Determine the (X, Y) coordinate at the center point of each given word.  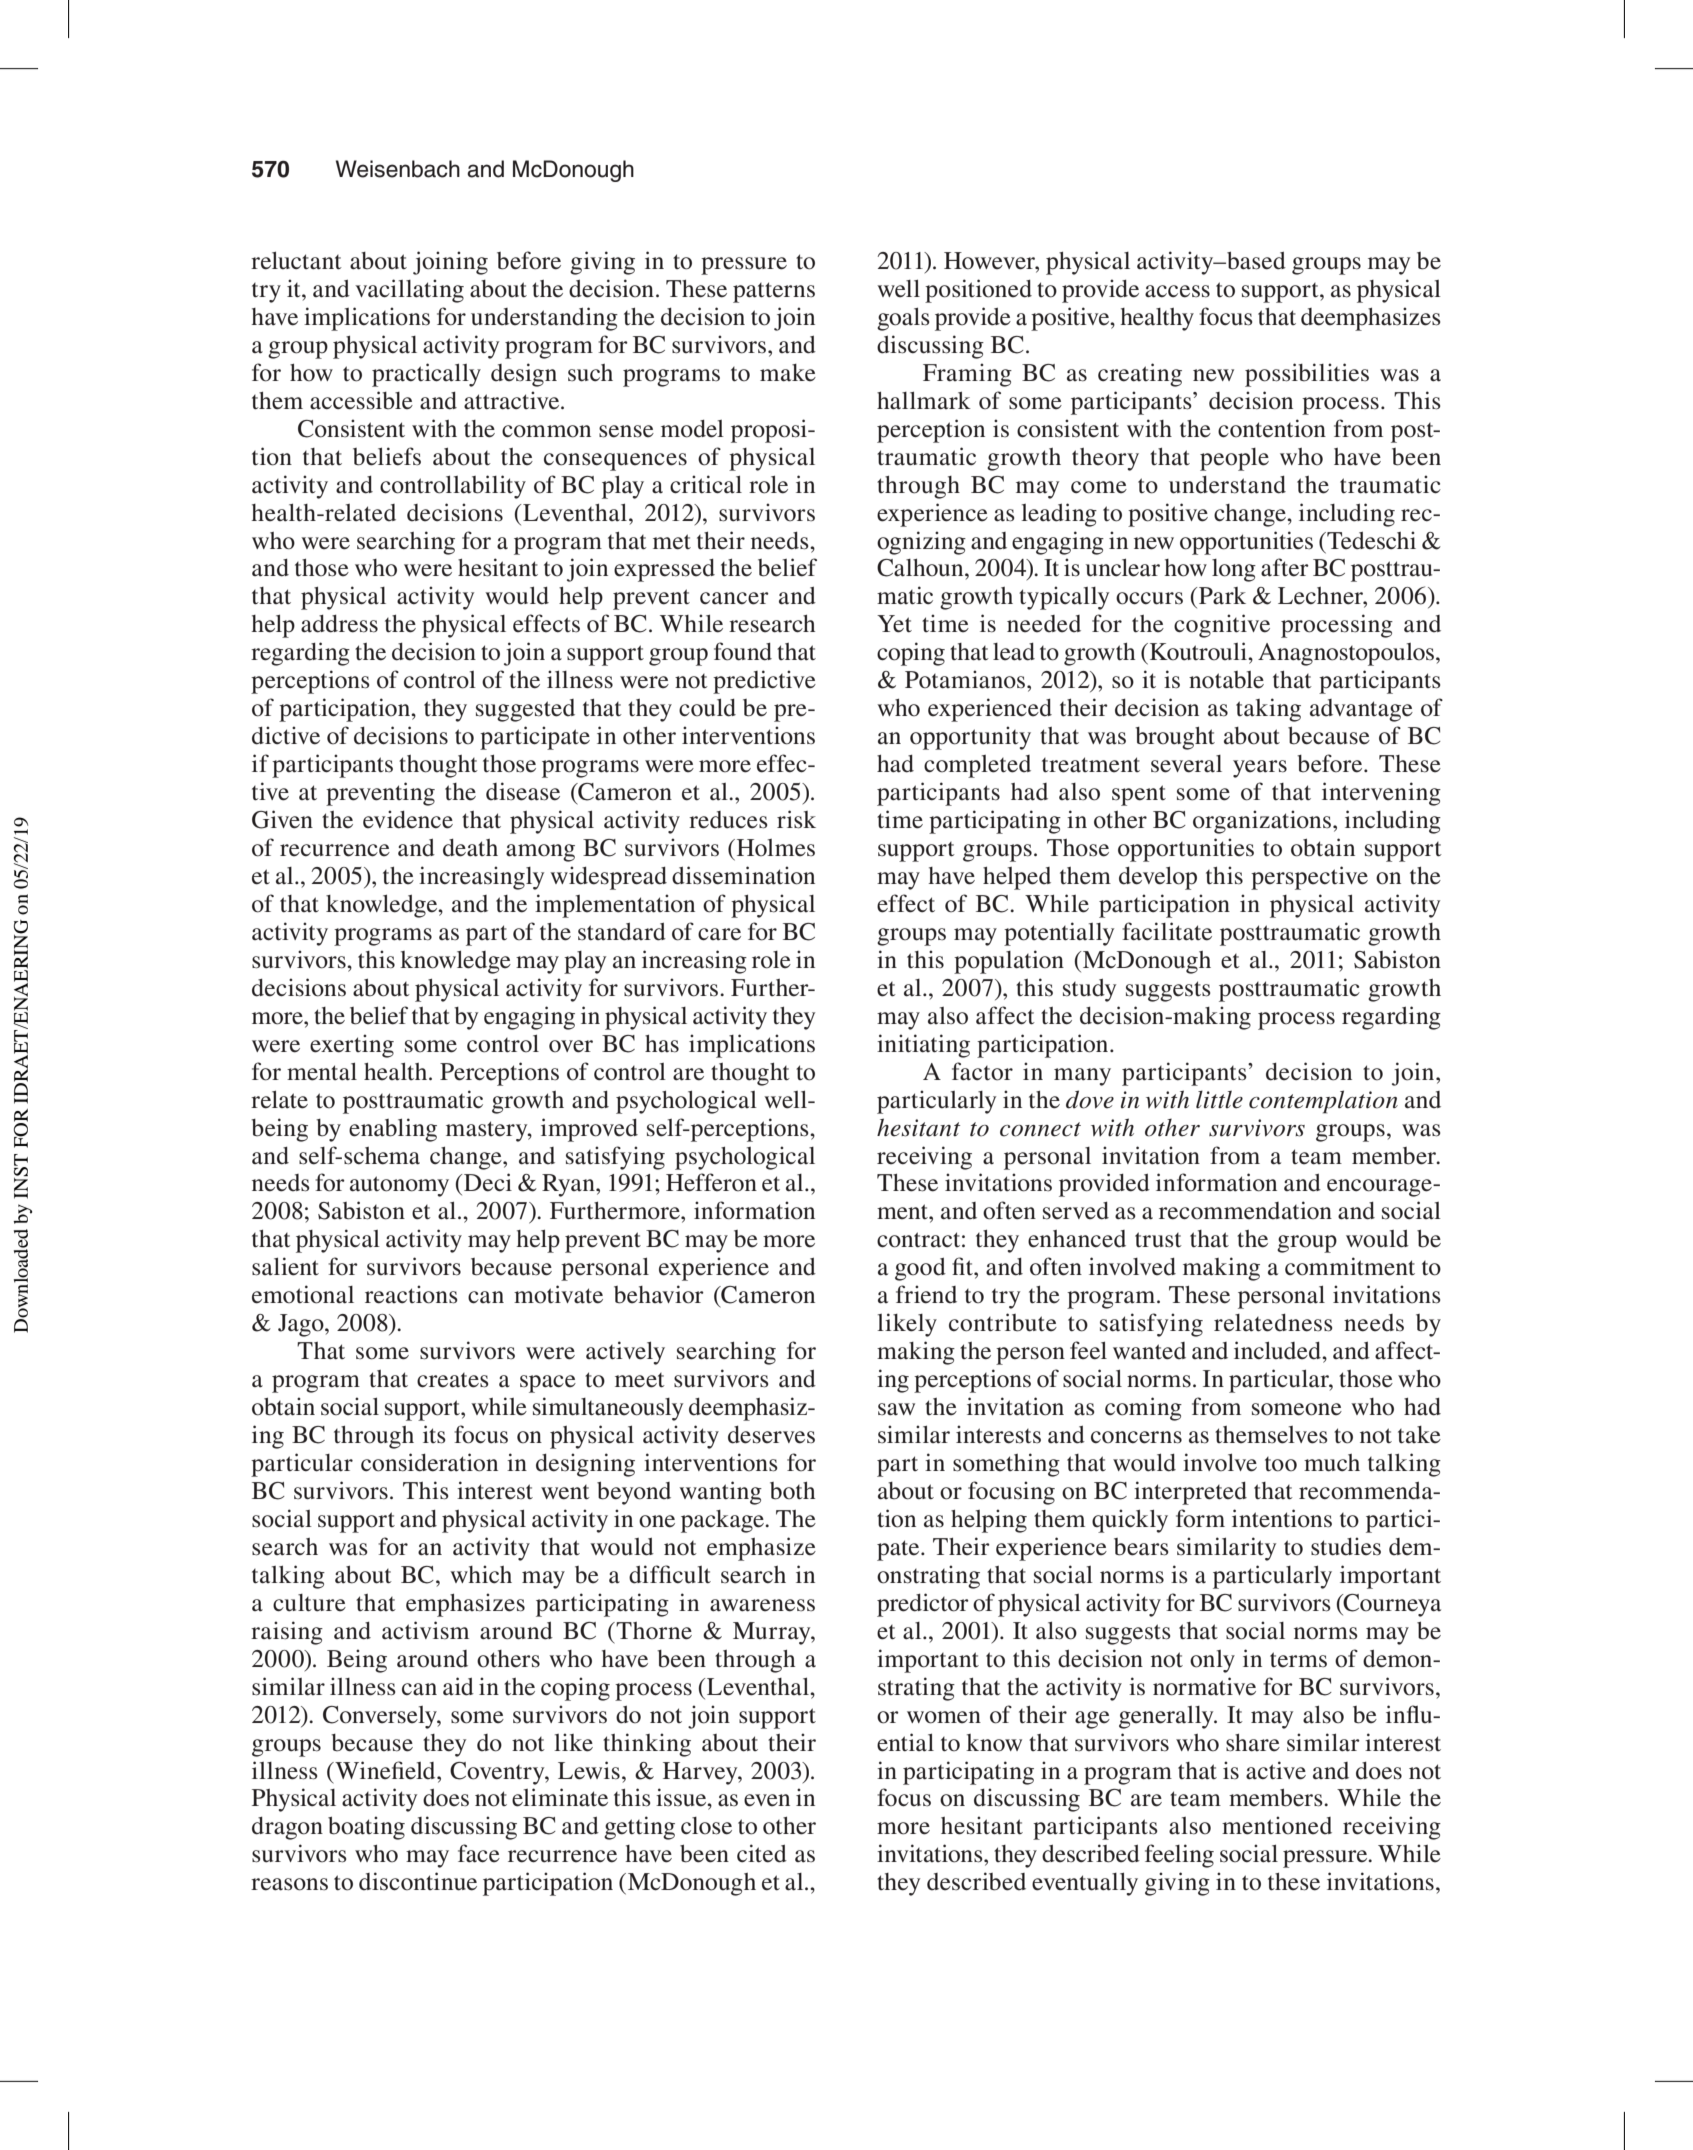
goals (903, 319)
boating (366, 1828)
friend (926, 1294)
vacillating (409, 291)
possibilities (1307, 375)
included (1278, 1350)
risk (796, 819)
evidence (408, 819)
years (1260, 769)
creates (453, 1380)
